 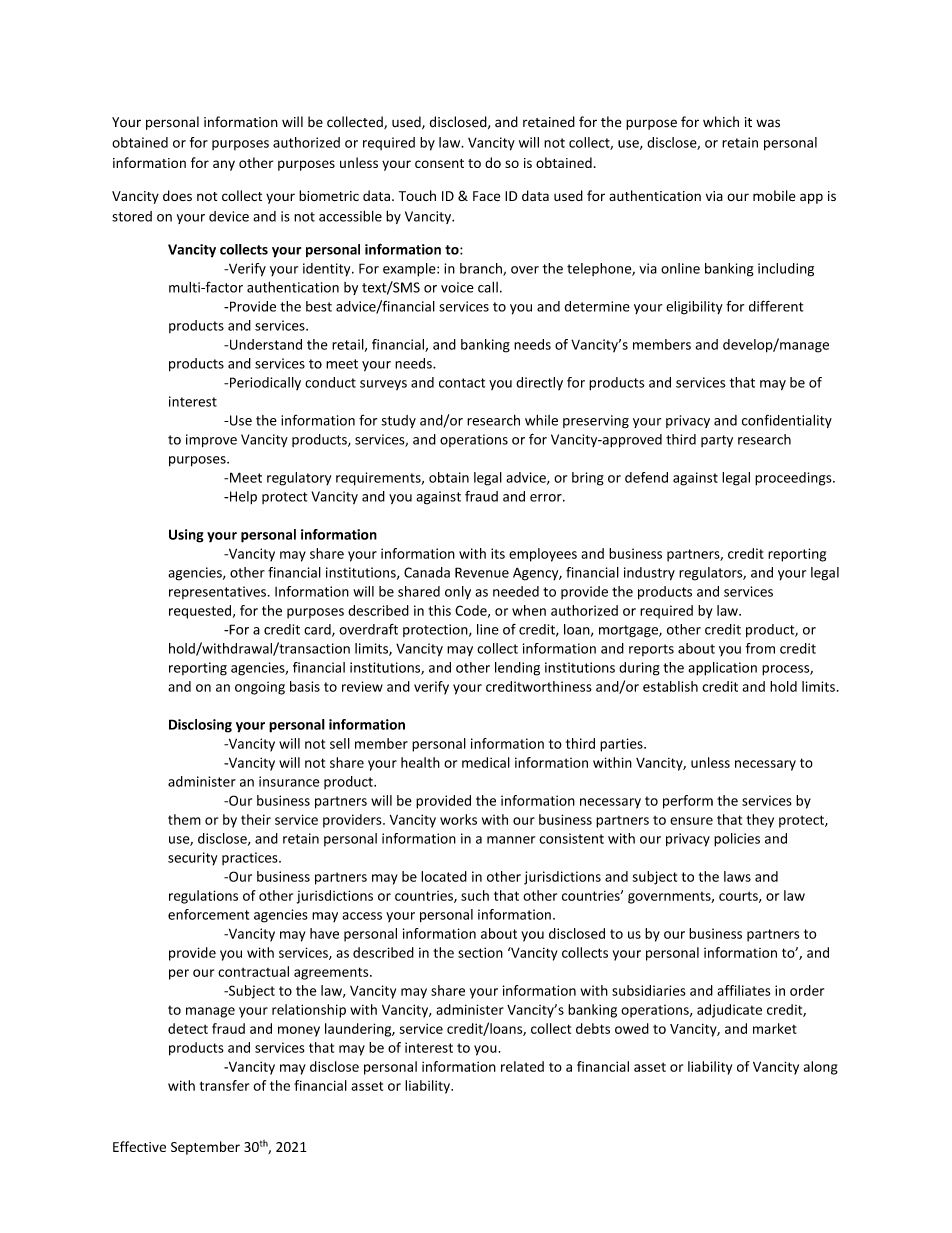 I want to click on confidentiality, so click(x=787, y=421).
